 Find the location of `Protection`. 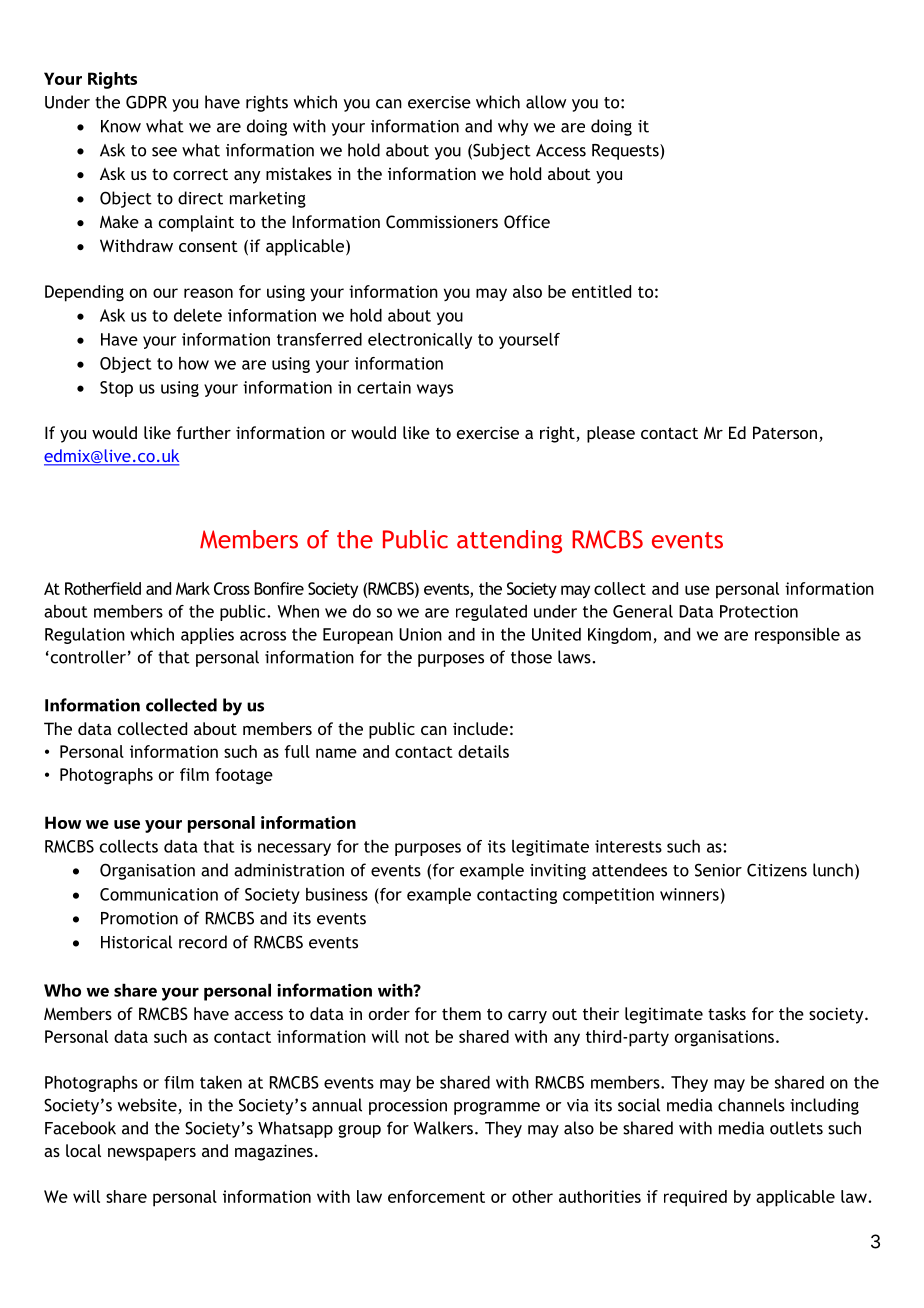

Protection is located at coordinates (759, 611).
